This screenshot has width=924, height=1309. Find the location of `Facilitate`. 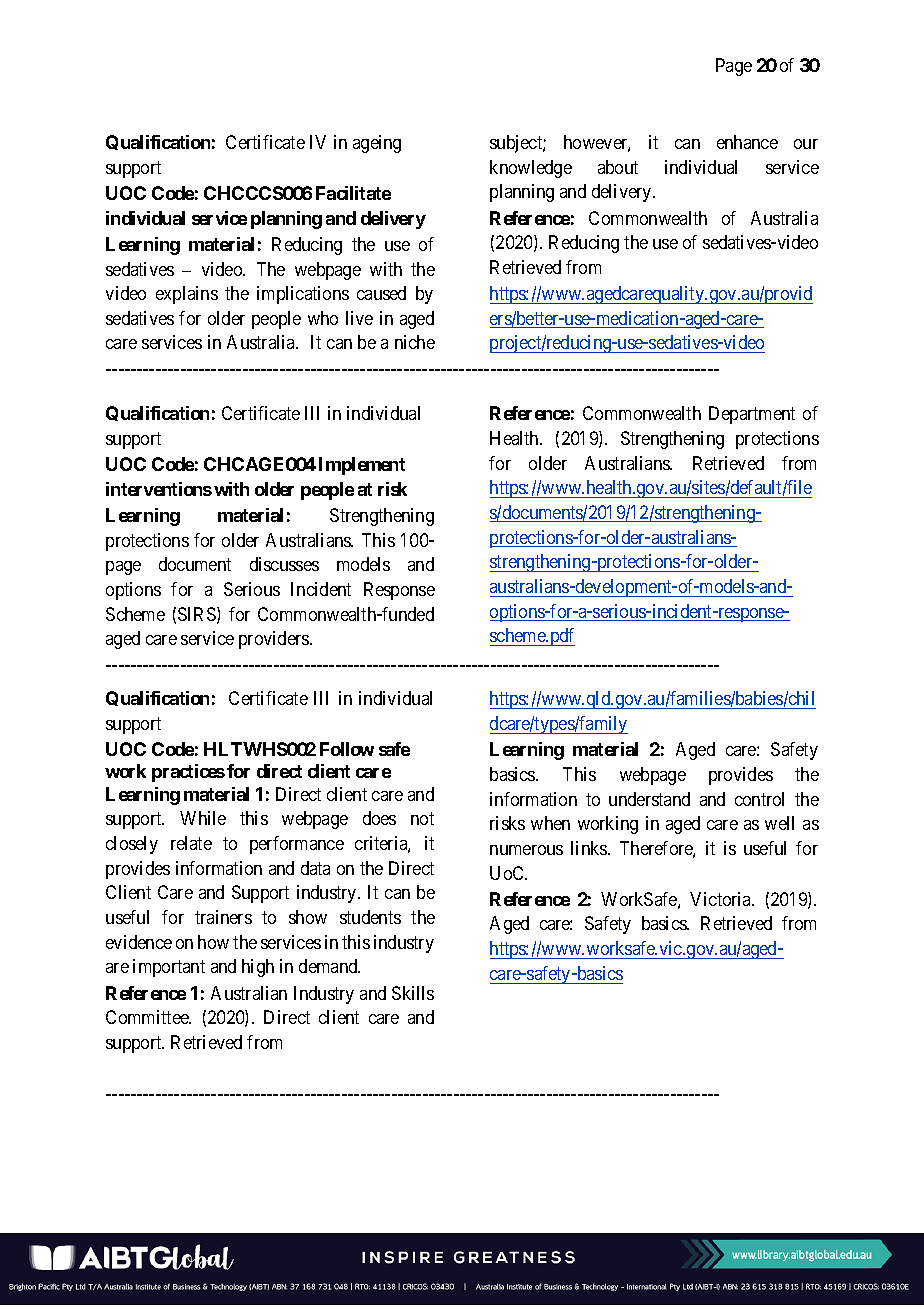

Facilitate is located at coordinates (353, 193).
